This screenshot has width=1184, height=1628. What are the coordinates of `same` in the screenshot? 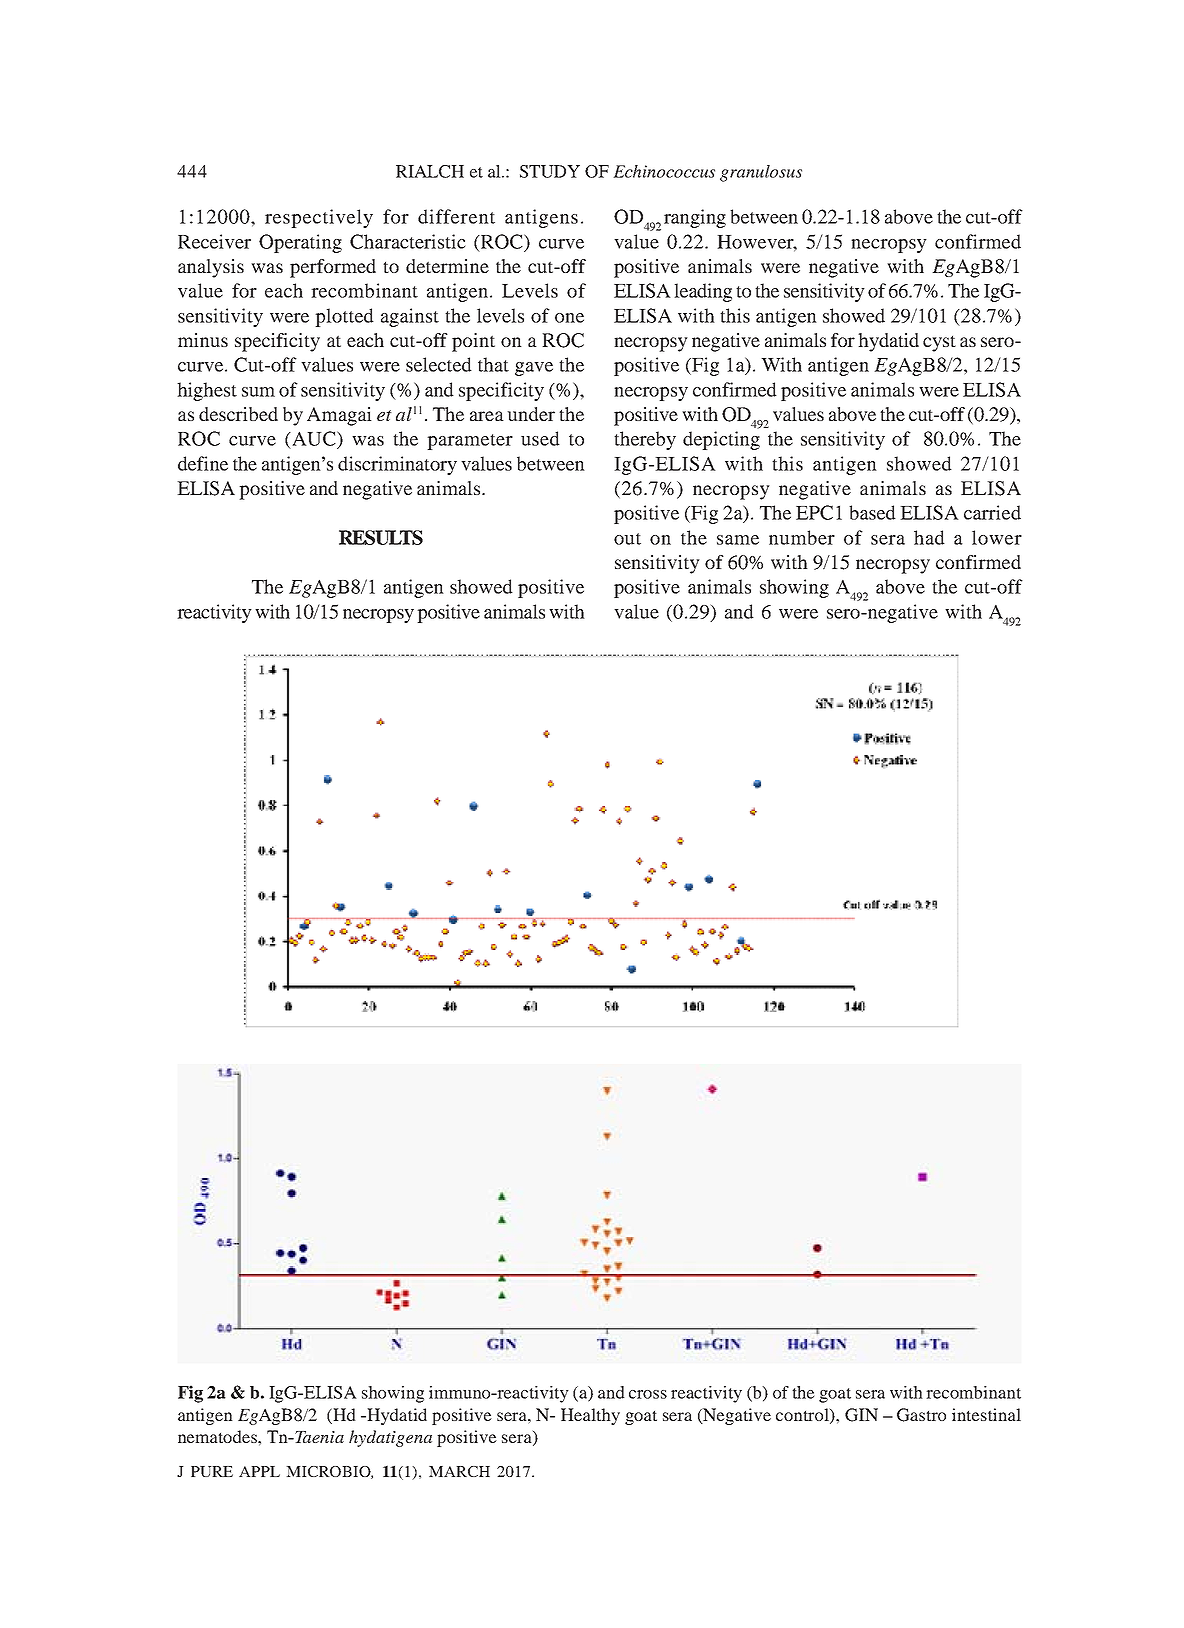 It's located at (738, 540).
